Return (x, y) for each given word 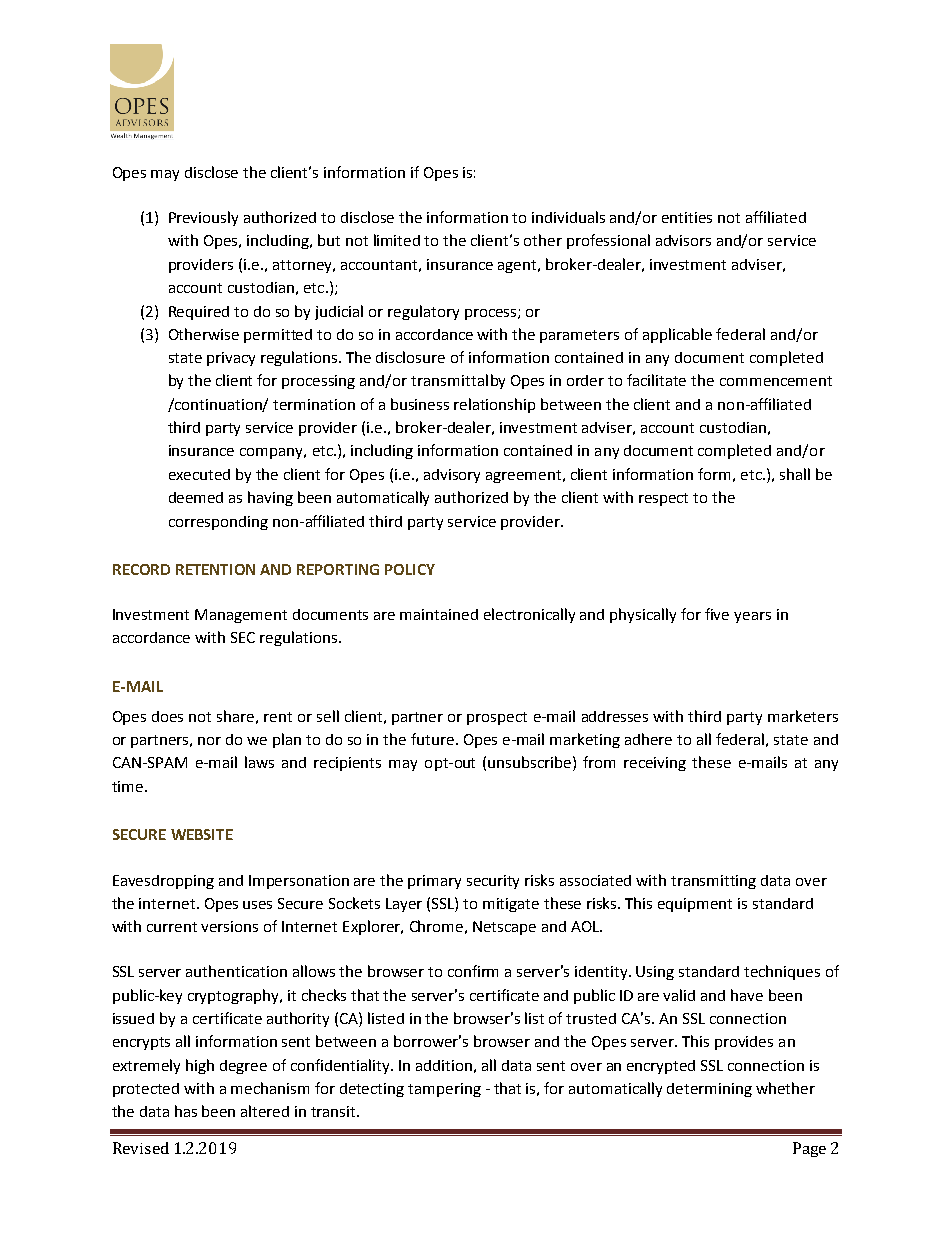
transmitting (713, 882)
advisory (452, 476)
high (200, 1066)
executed (199, 474)
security (493, 882)
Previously (203, 218)
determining (709, 1090)
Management (241, 616)
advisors (683, 240)
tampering (444, 1090)
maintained (439, 614)
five (717, 614)
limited (397, 240)
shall (795, 474)
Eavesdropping (163, 882)
